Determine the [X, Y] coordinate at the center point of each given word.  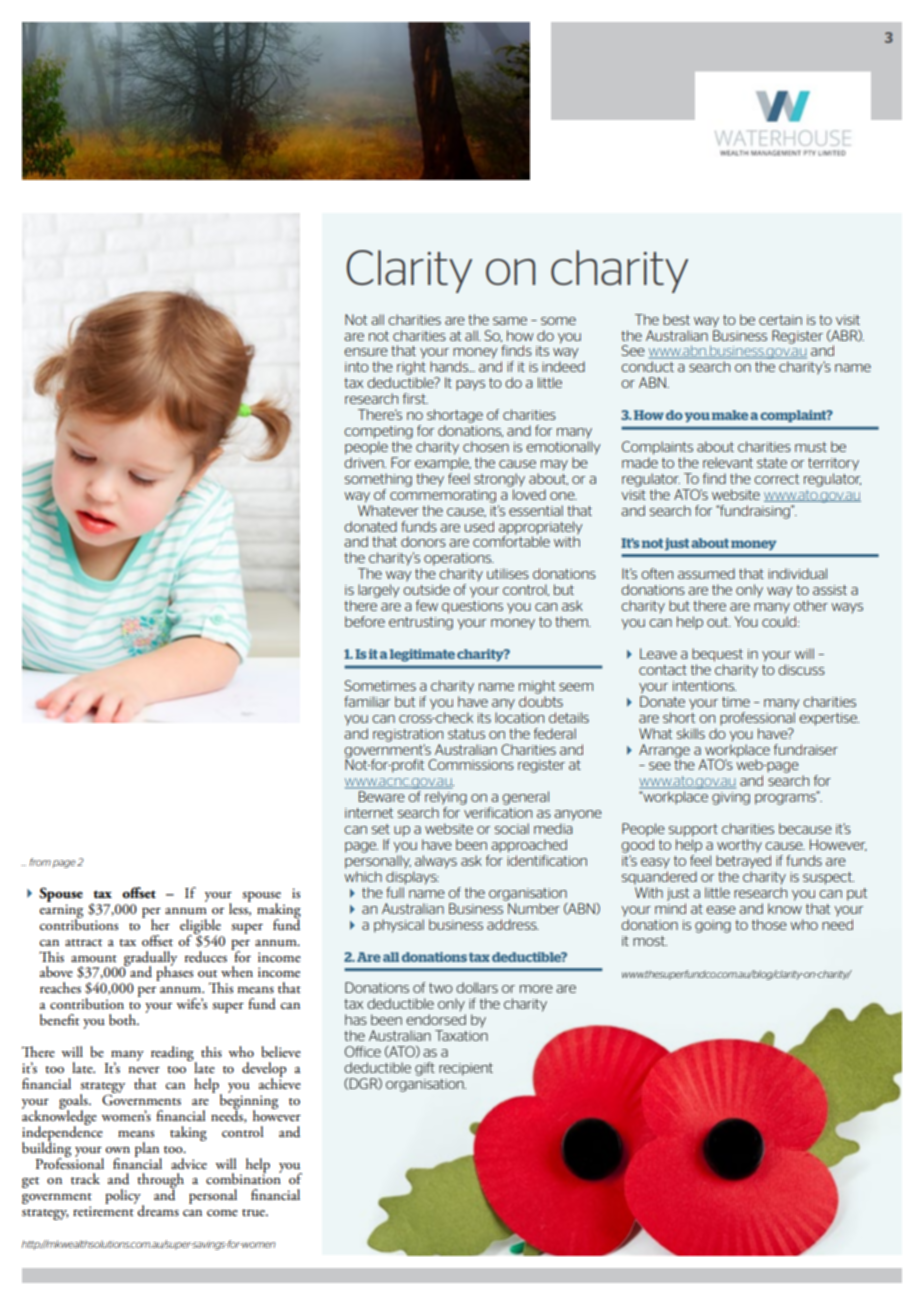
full [395, 892]
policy [124, 1198]
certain [780, 320]
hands [450, 366]
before [365, 621]
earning [61, 912]
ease [721, 910]
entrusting [421, 623]
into [357, 367]
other [811, 605]
